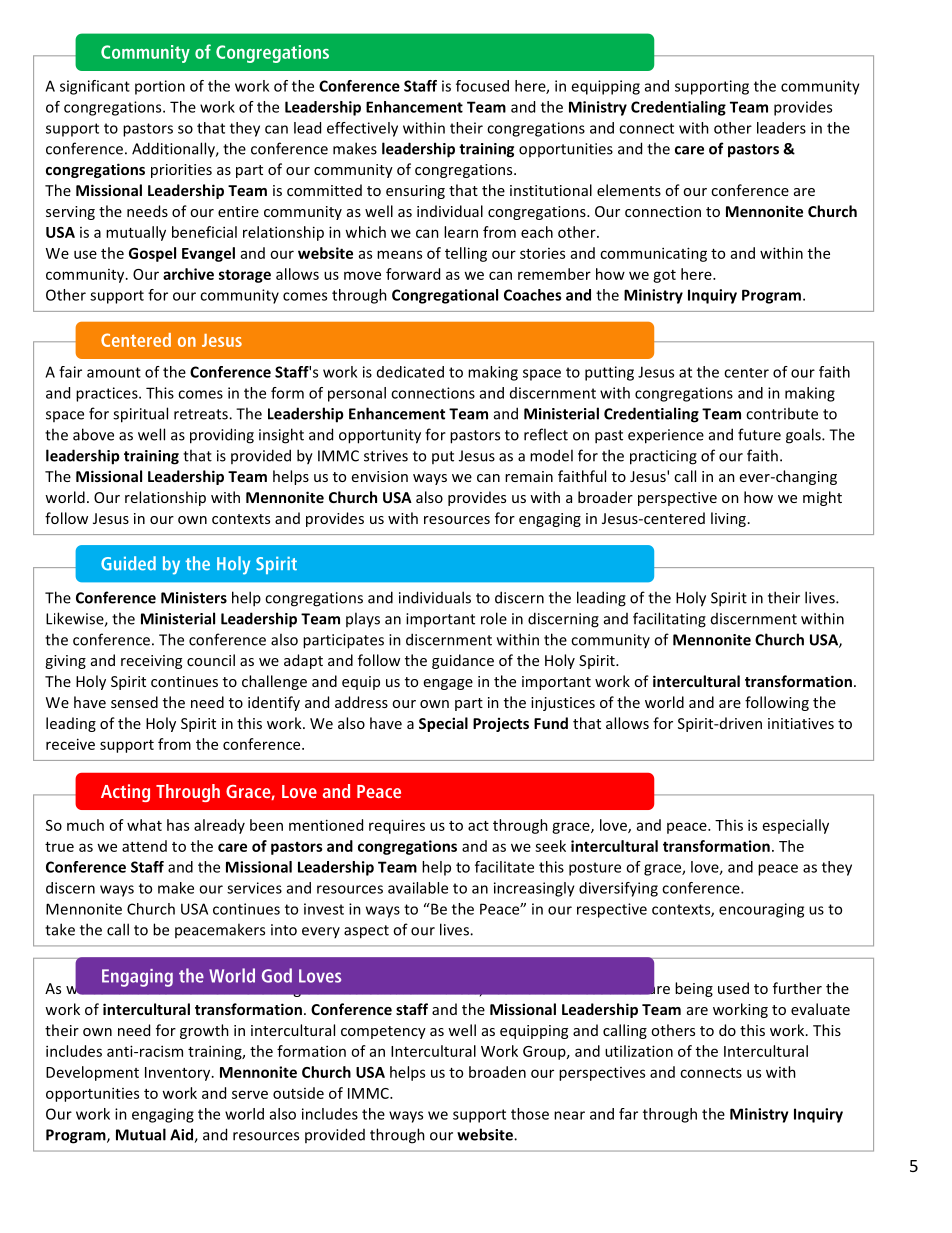 Image resolution: width=952 pixels, height=1233 pixels. Describe the element at coordinates (494, 618) in the page. I see `role` at that location.
